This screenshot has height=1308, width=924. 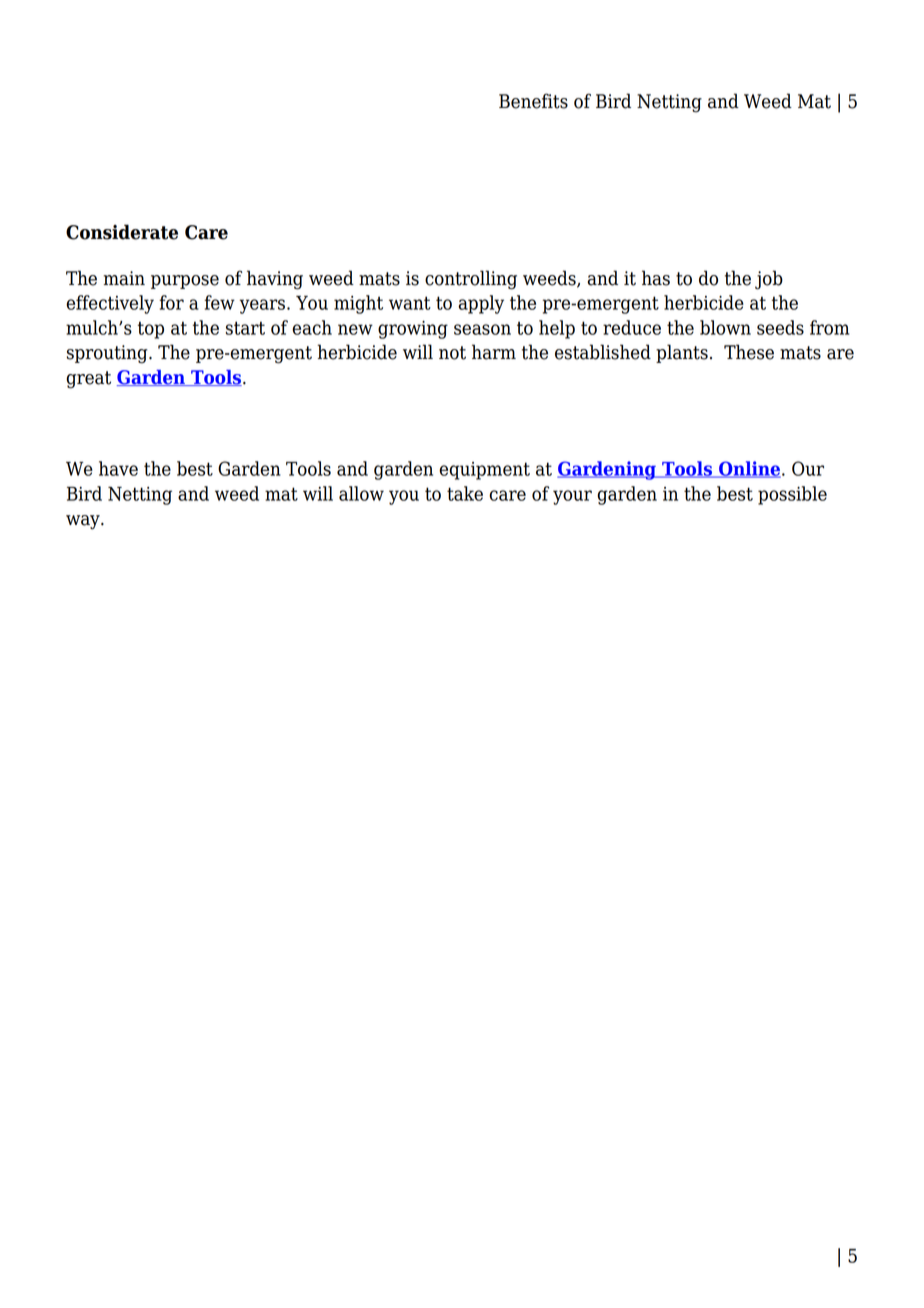 I want to click on Considerate, so click(x=122, y=232).
